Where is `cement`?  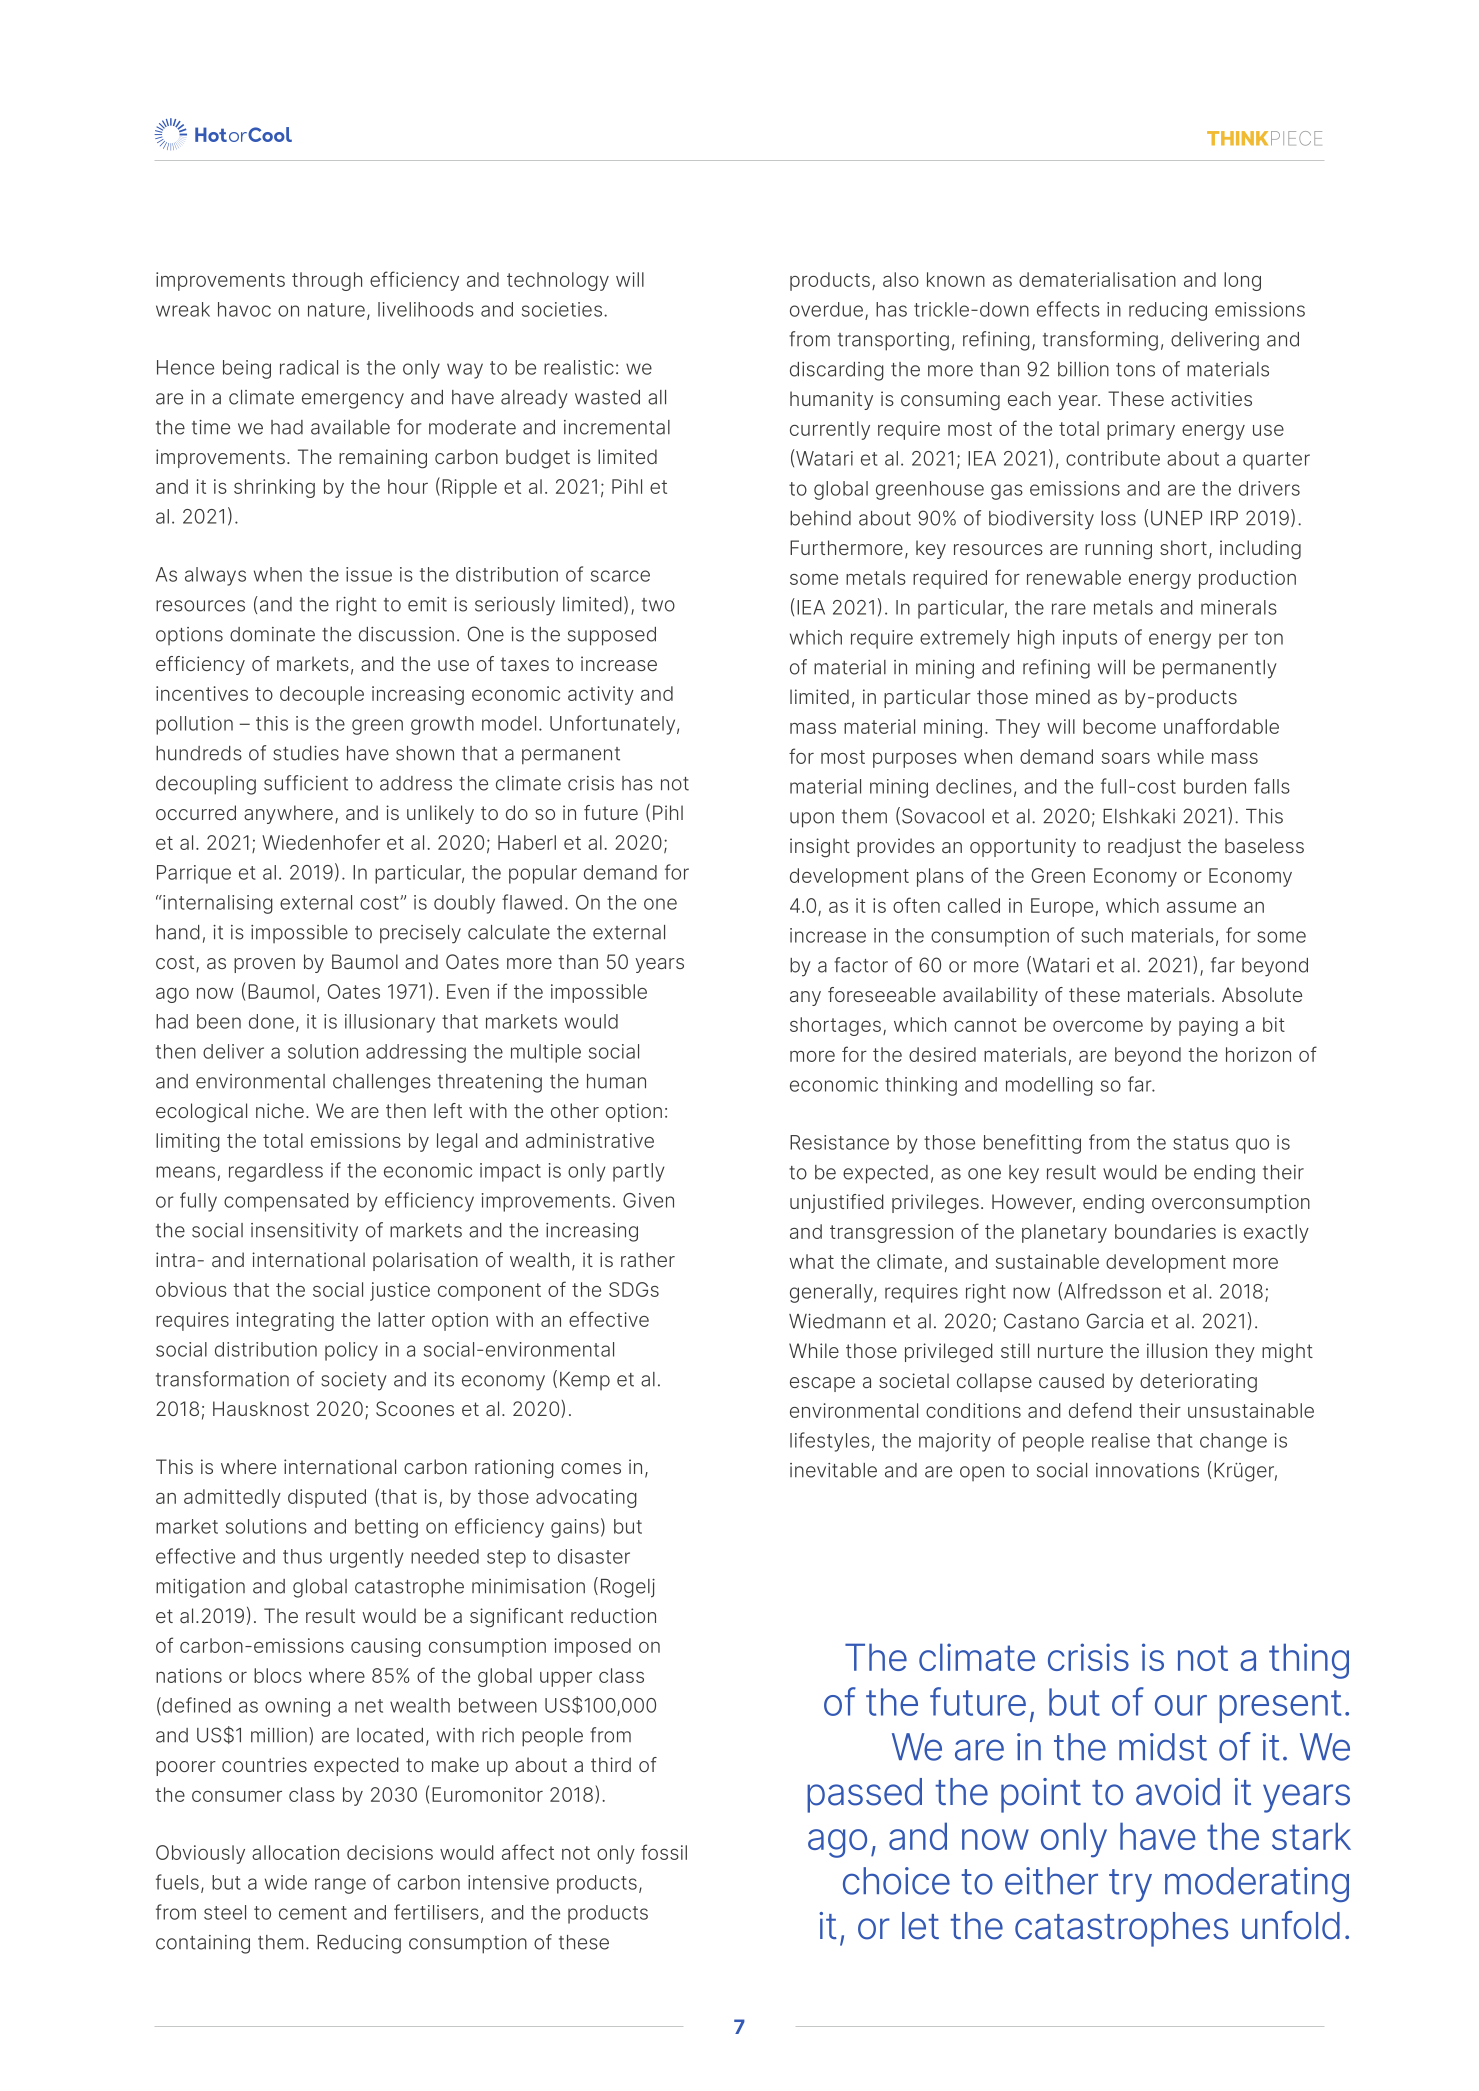
cement is located at coordinates (313, 1913).
